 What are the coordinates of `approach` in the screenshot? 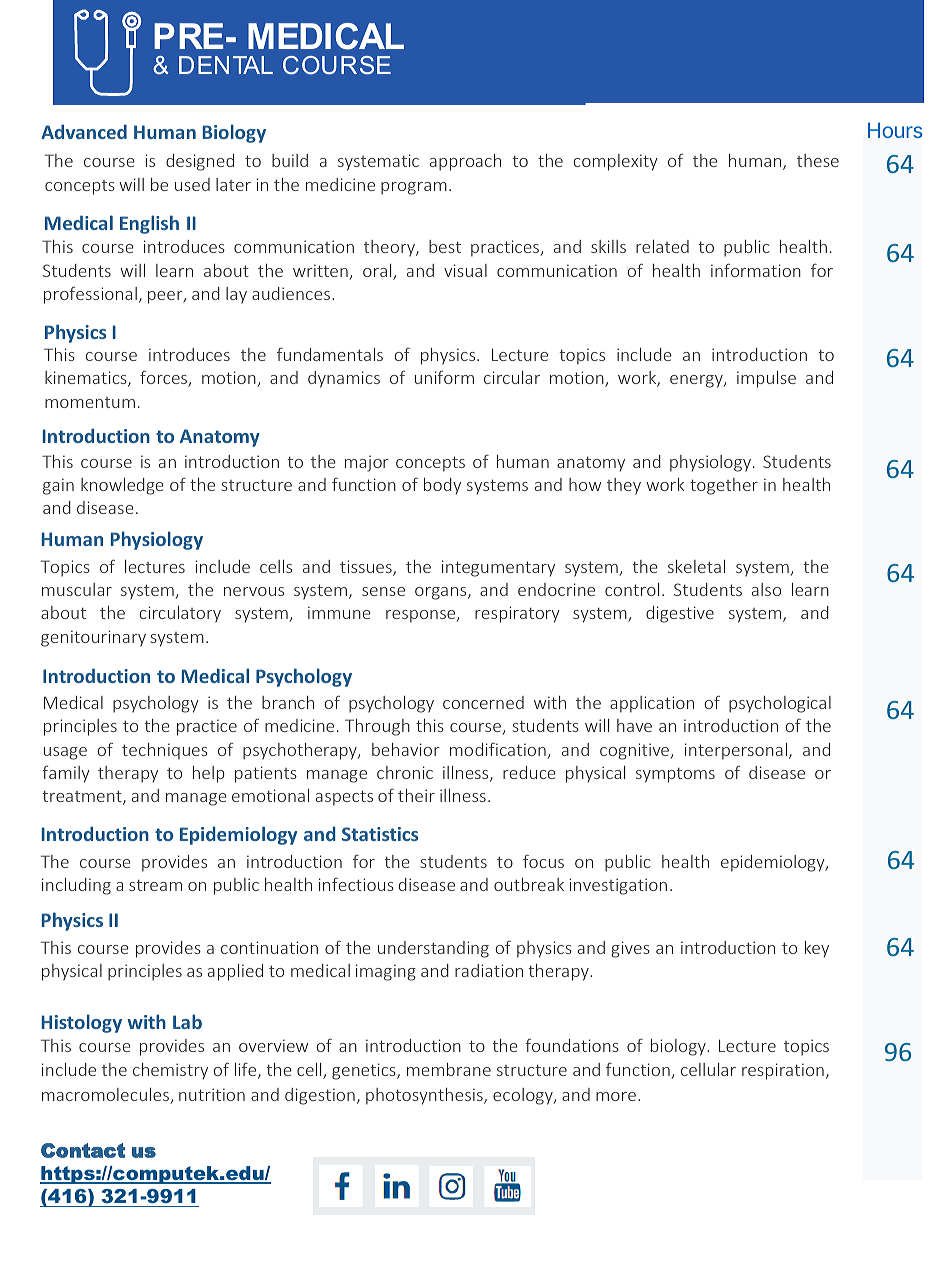 It's located at (465, 162).
